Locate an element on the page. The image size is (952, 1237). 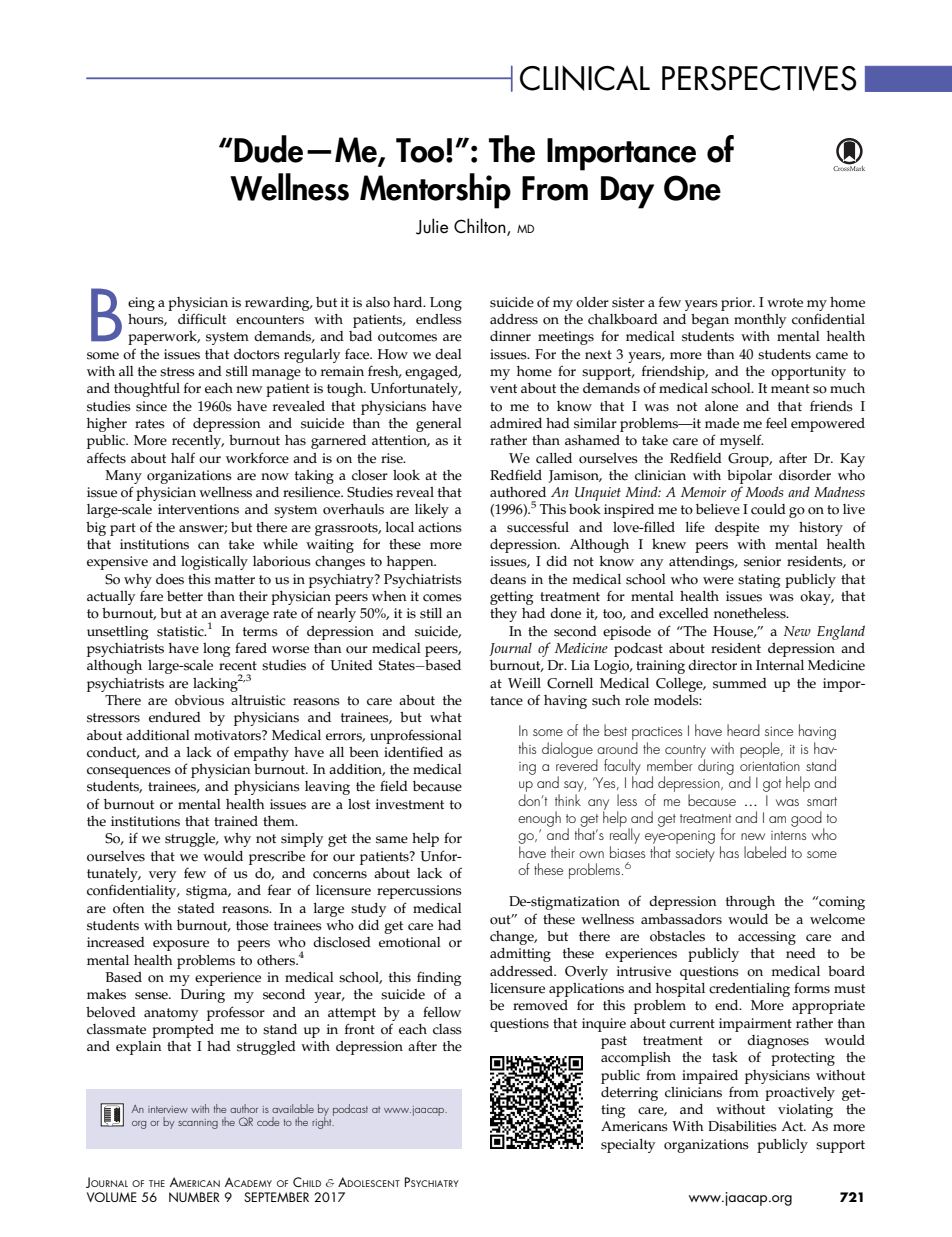
enough is located at coordinates (539, 819).
